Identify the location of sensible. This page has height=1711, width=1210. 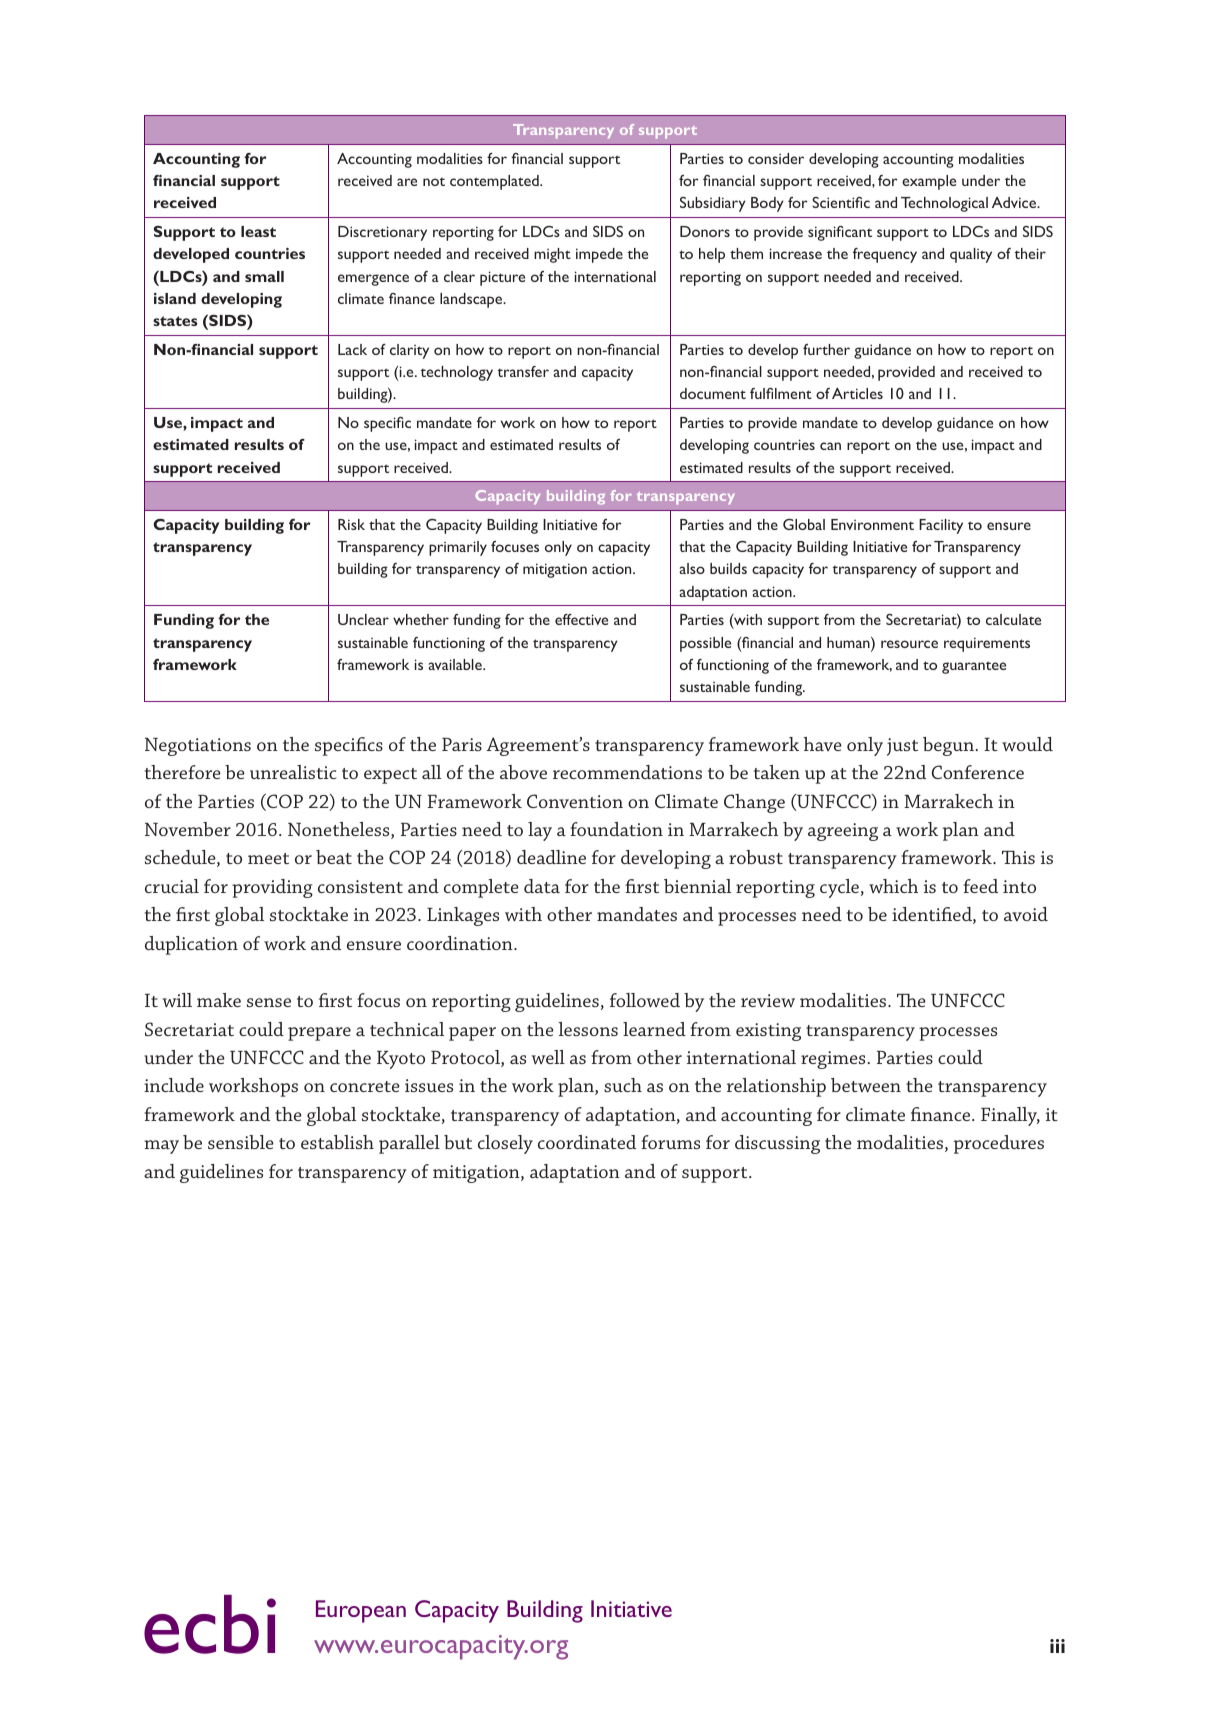
(241, 1142).
